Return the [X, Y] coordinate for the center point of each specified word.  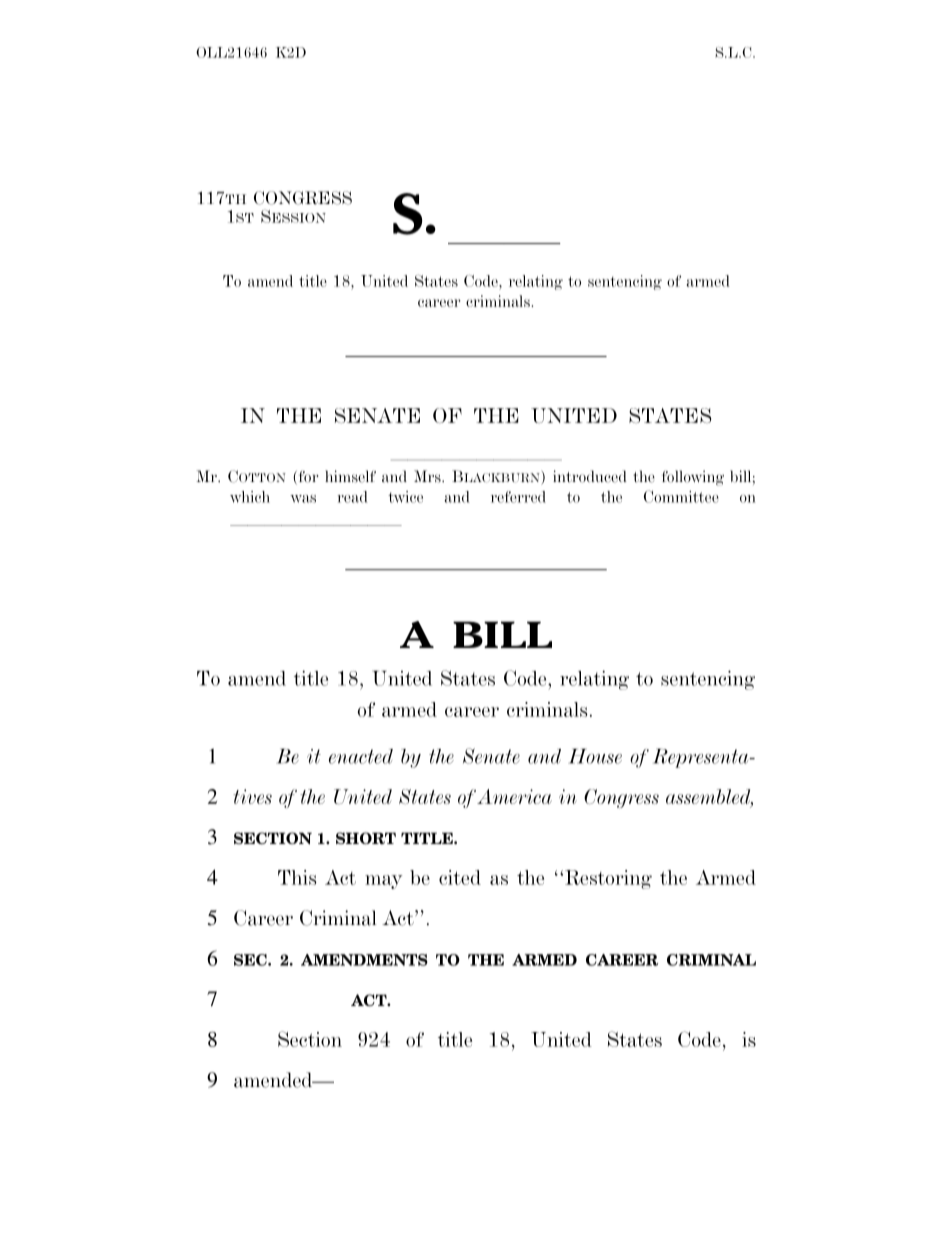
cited [460, 877]
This [297, 877]
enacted [361, 756]
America [514, 796]
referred [518, 497]
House [595, 756]
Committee [681, 496]
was [303, 499]
